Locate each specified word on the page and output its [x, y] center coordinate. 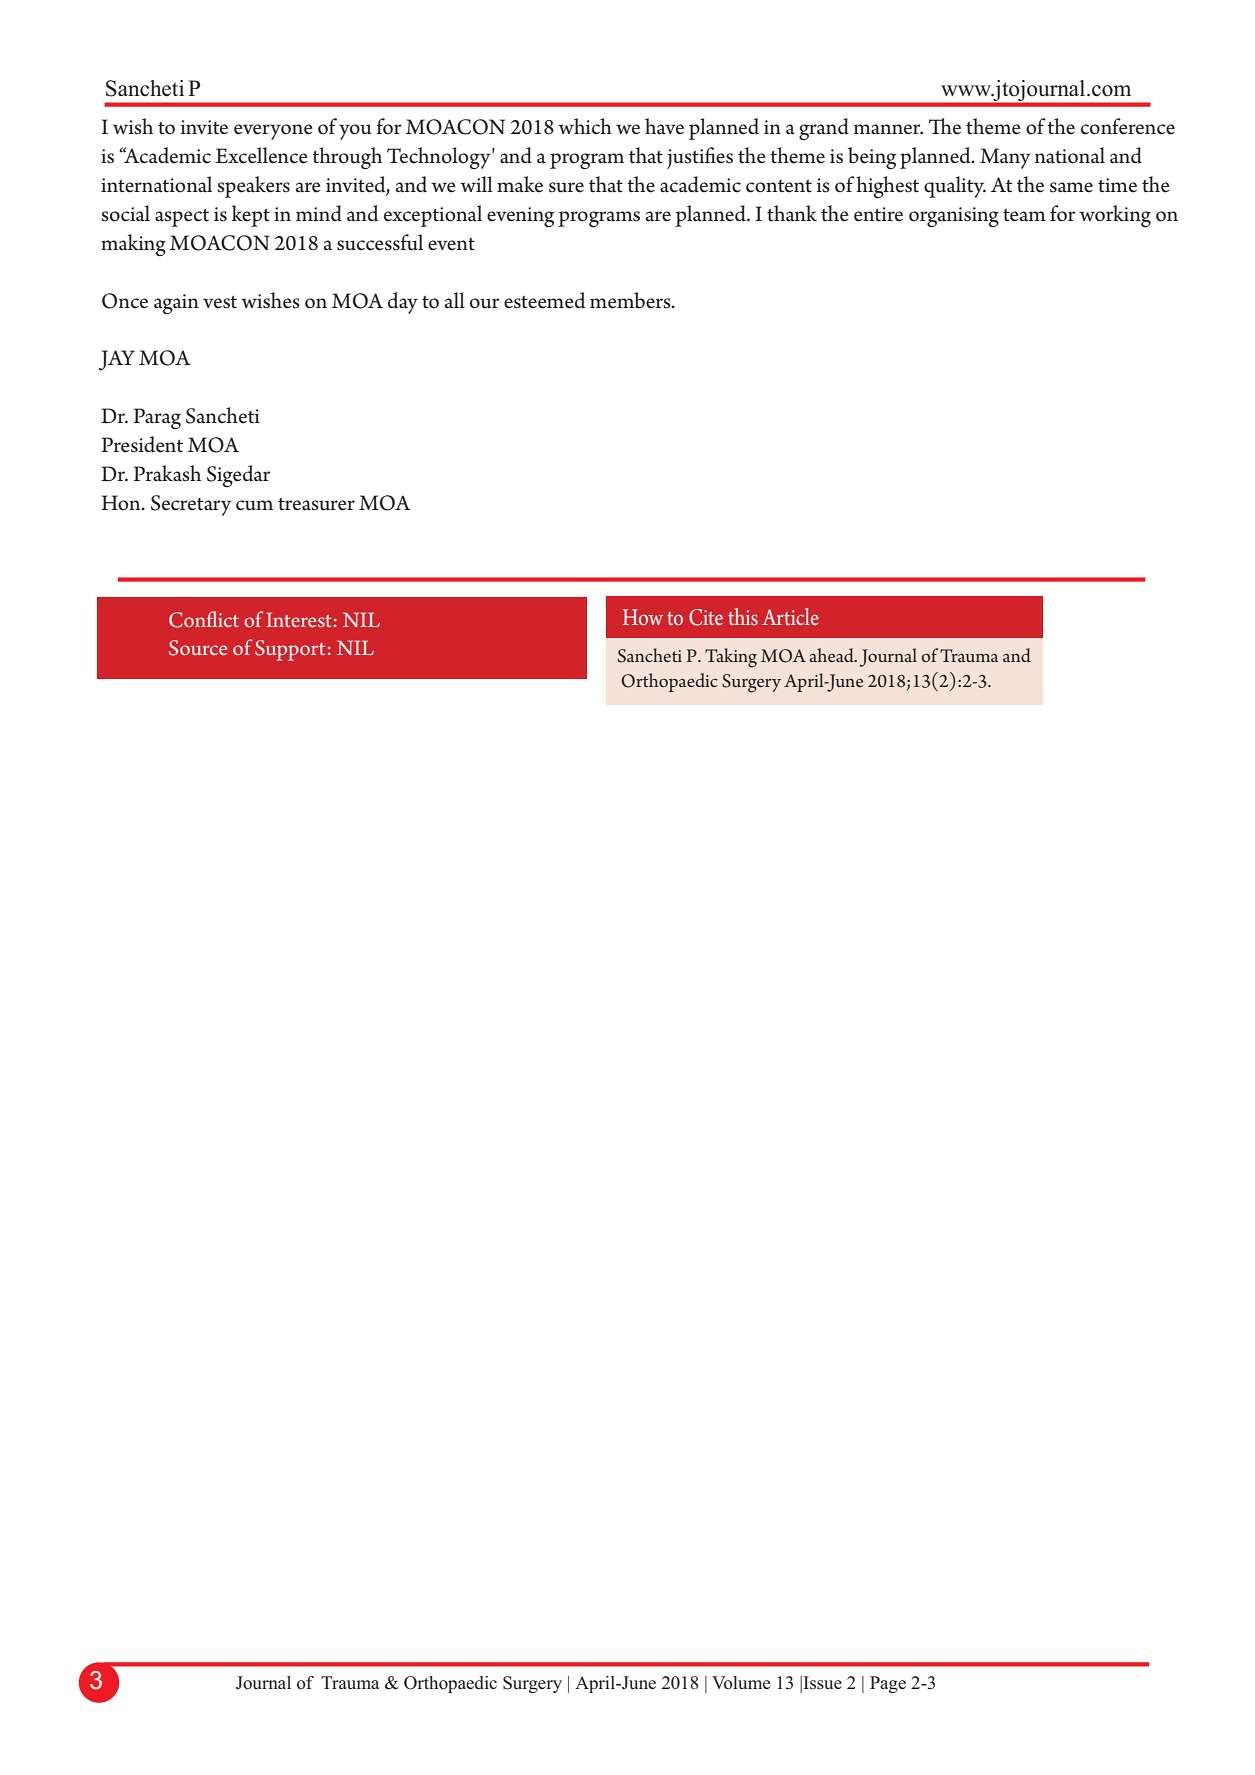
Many [1005, 158]
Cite [706, 617]
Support [290, 650]
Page [888, 1684]
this [743, 616]
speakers [253, 187]
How [643, 617]
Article [790, 616]
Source [198, 648]
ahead [832, 655]
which [585, 126]
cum [254, 505]
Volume [741, 1682]
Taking [731, 658]
